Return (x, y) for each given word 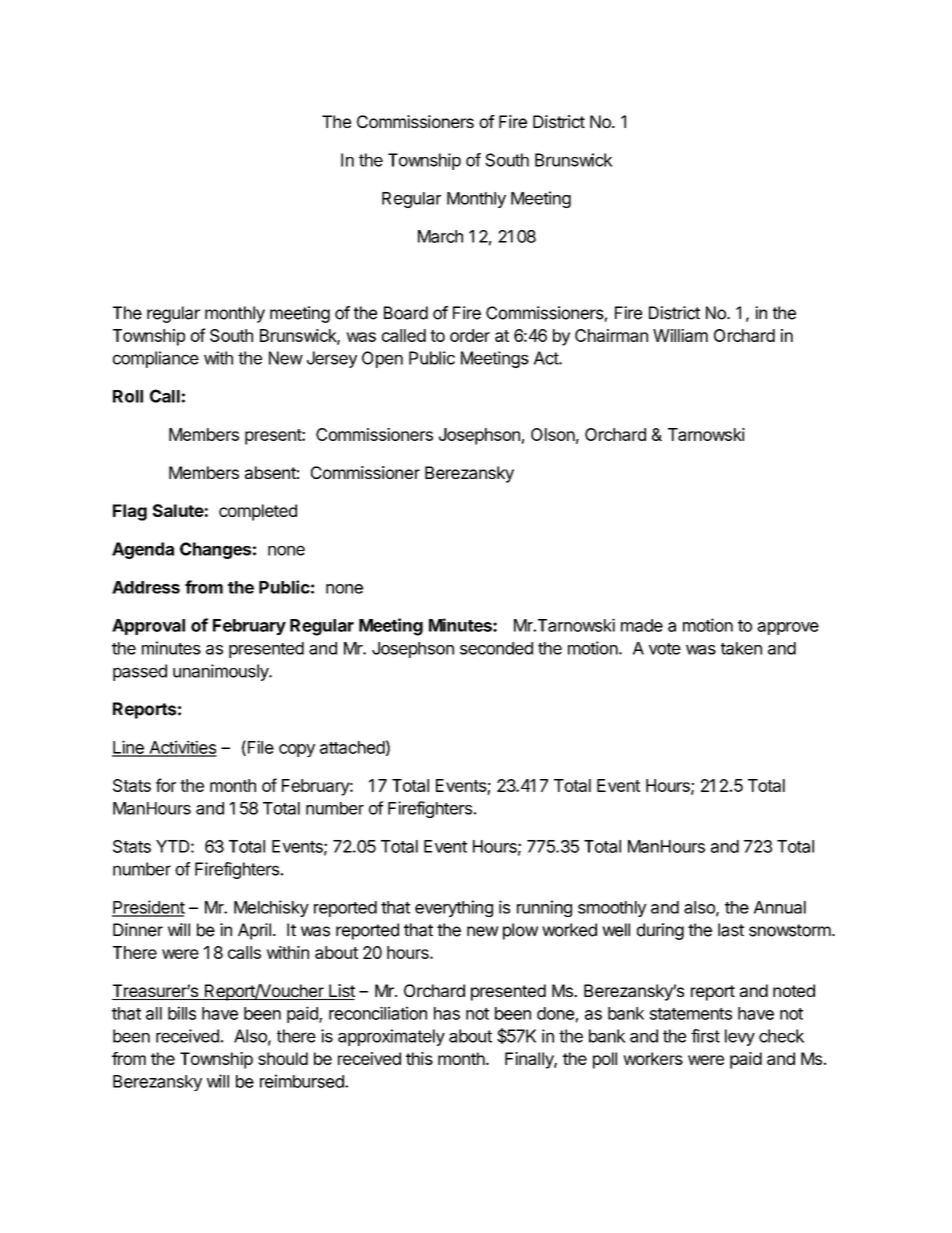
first (705, 1036)
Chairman (611, 335)
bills (182, 1013)
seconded (496, 648)
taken (741, 648)
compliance (156, 359)
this (419, 1058)
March (440, 236)
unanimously (222, 672)
